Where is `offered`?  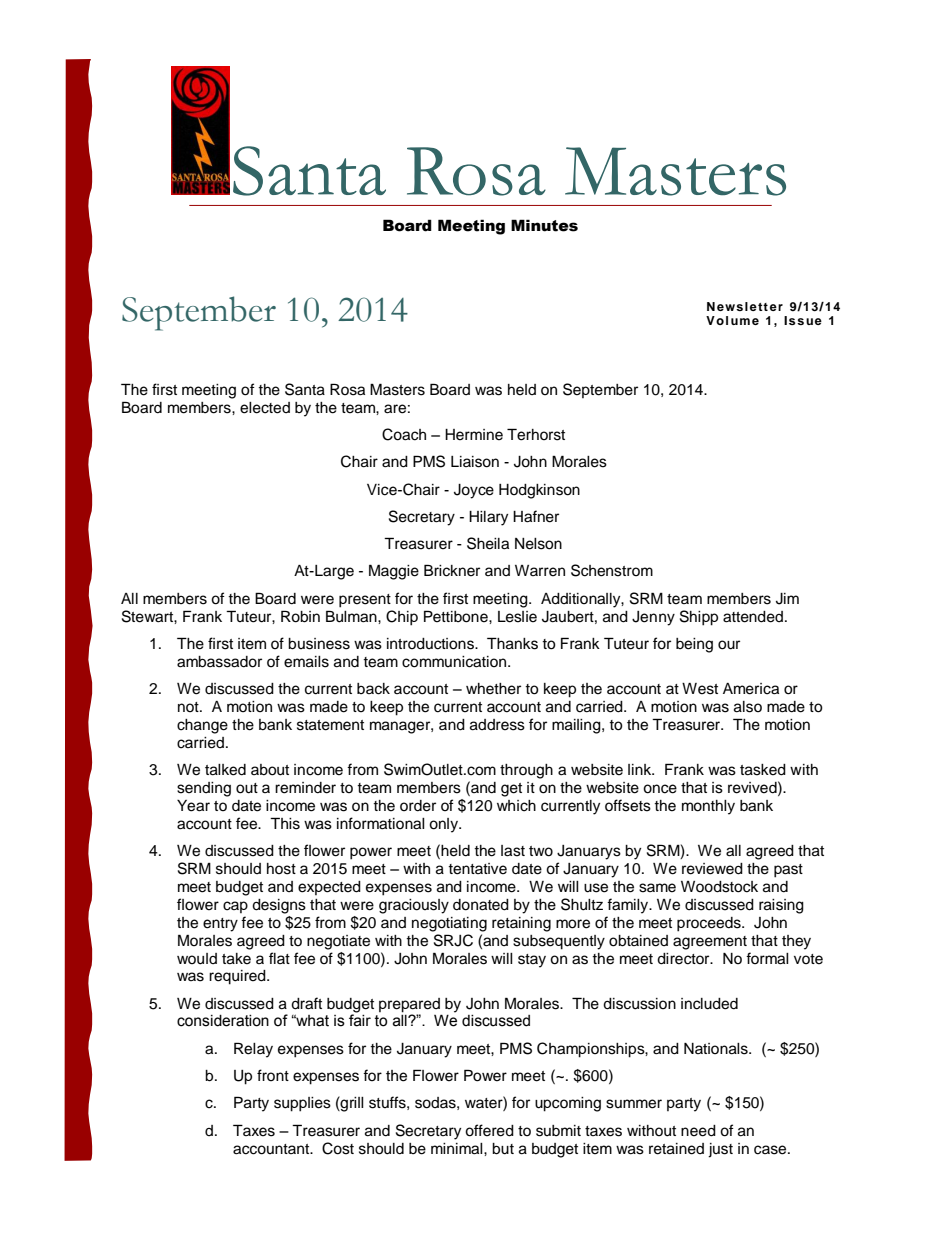
offered is located at coordinates (489, 1130).
